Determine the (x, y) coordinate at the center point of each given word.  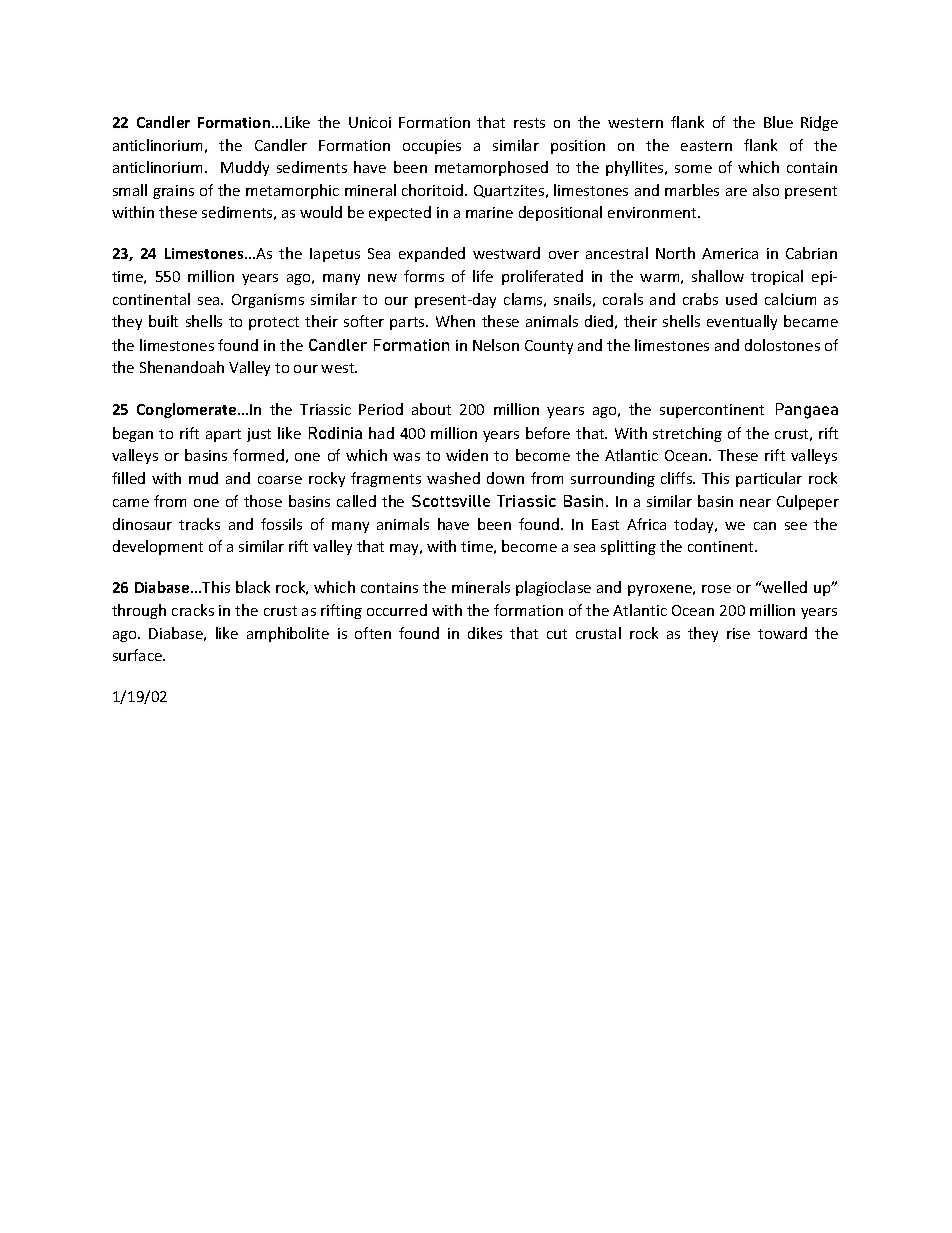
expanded (432, 254)
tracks (199, 524)
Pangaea (807, 411)
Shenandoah (182, 367)
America (730, 253)
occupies (432, 147)
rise (738, 633)
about (431, 409)
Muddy (245, 168)
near (755, 503)
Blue (778, 122)
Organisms (268, 301)
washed (453, 478)
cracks (193, 610)
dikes (485, 633)
